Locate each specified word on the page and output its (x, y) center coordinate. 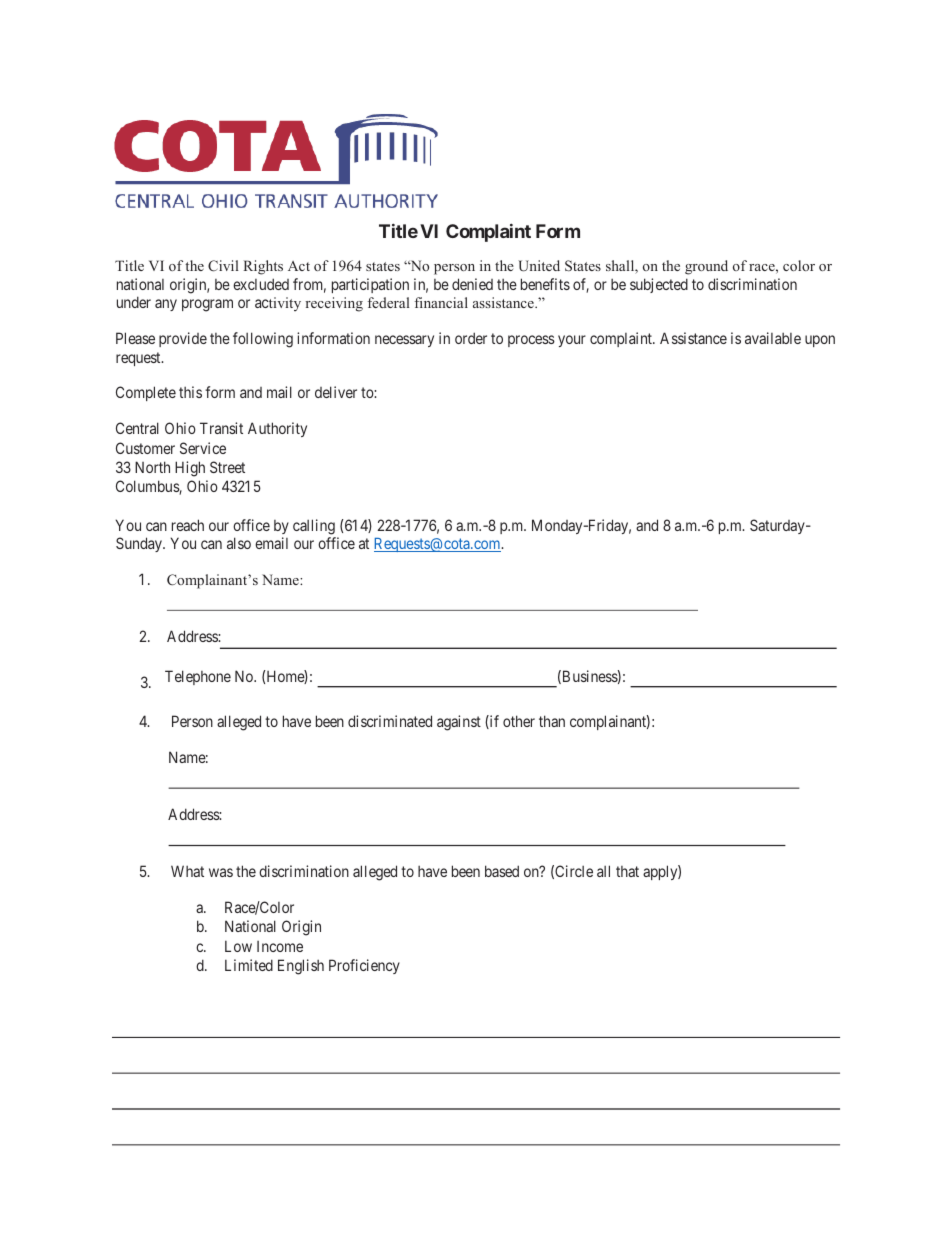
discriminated (390, 721)
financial (441, 302)
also (239, 543)
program (207, 305)
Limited (249, 965)
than (552, 721)
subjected (659, 285)
